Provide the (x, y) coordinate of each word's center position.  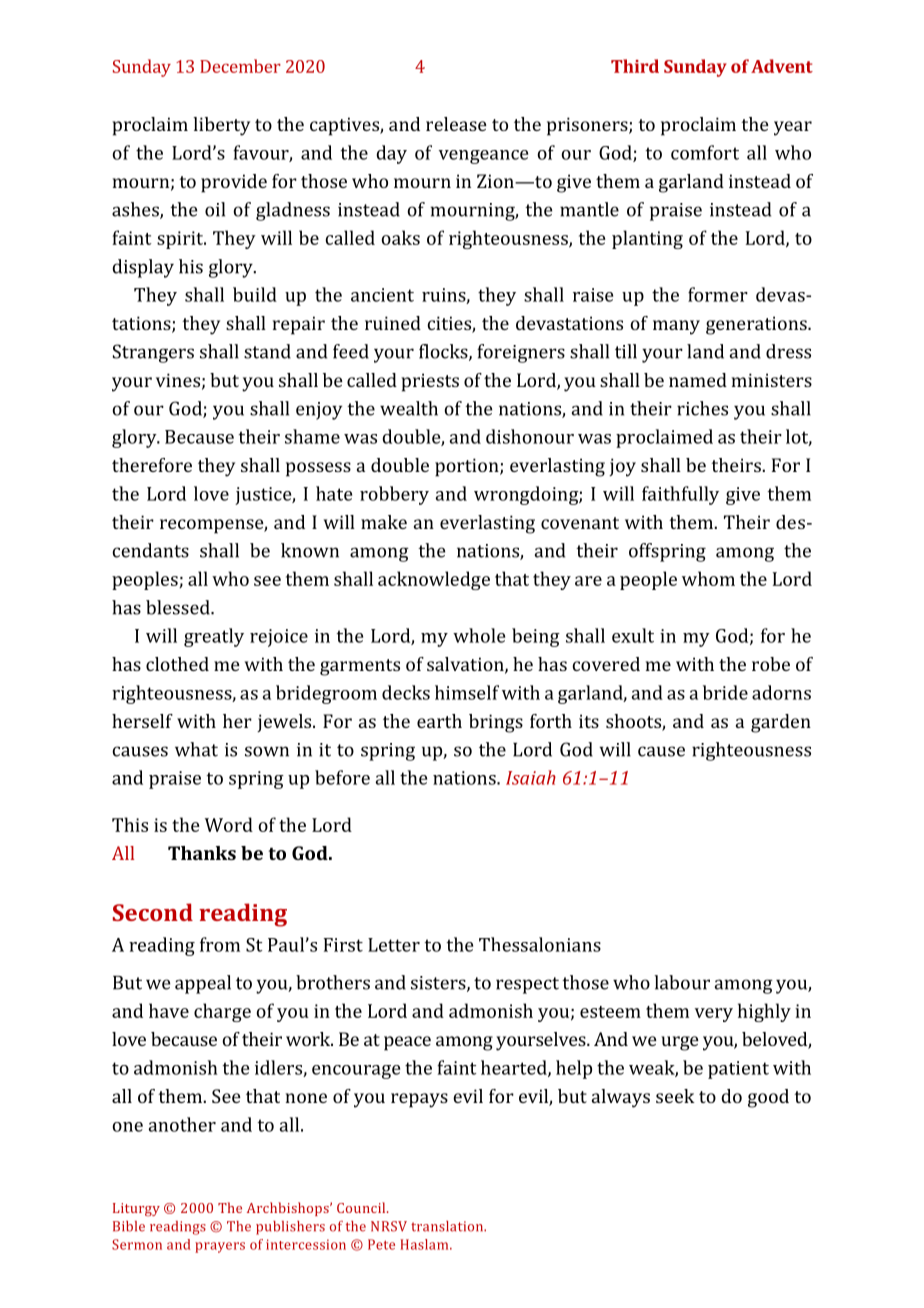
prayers (220, 1247)
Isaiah (531, 777)
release (456, 124)
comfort (705, 152)
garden (781, 723)
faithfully (680, 495)
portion (468, 467)
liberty (221, 126)
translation (448, 1226)
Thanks (202, 853)
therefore (152, 465)
